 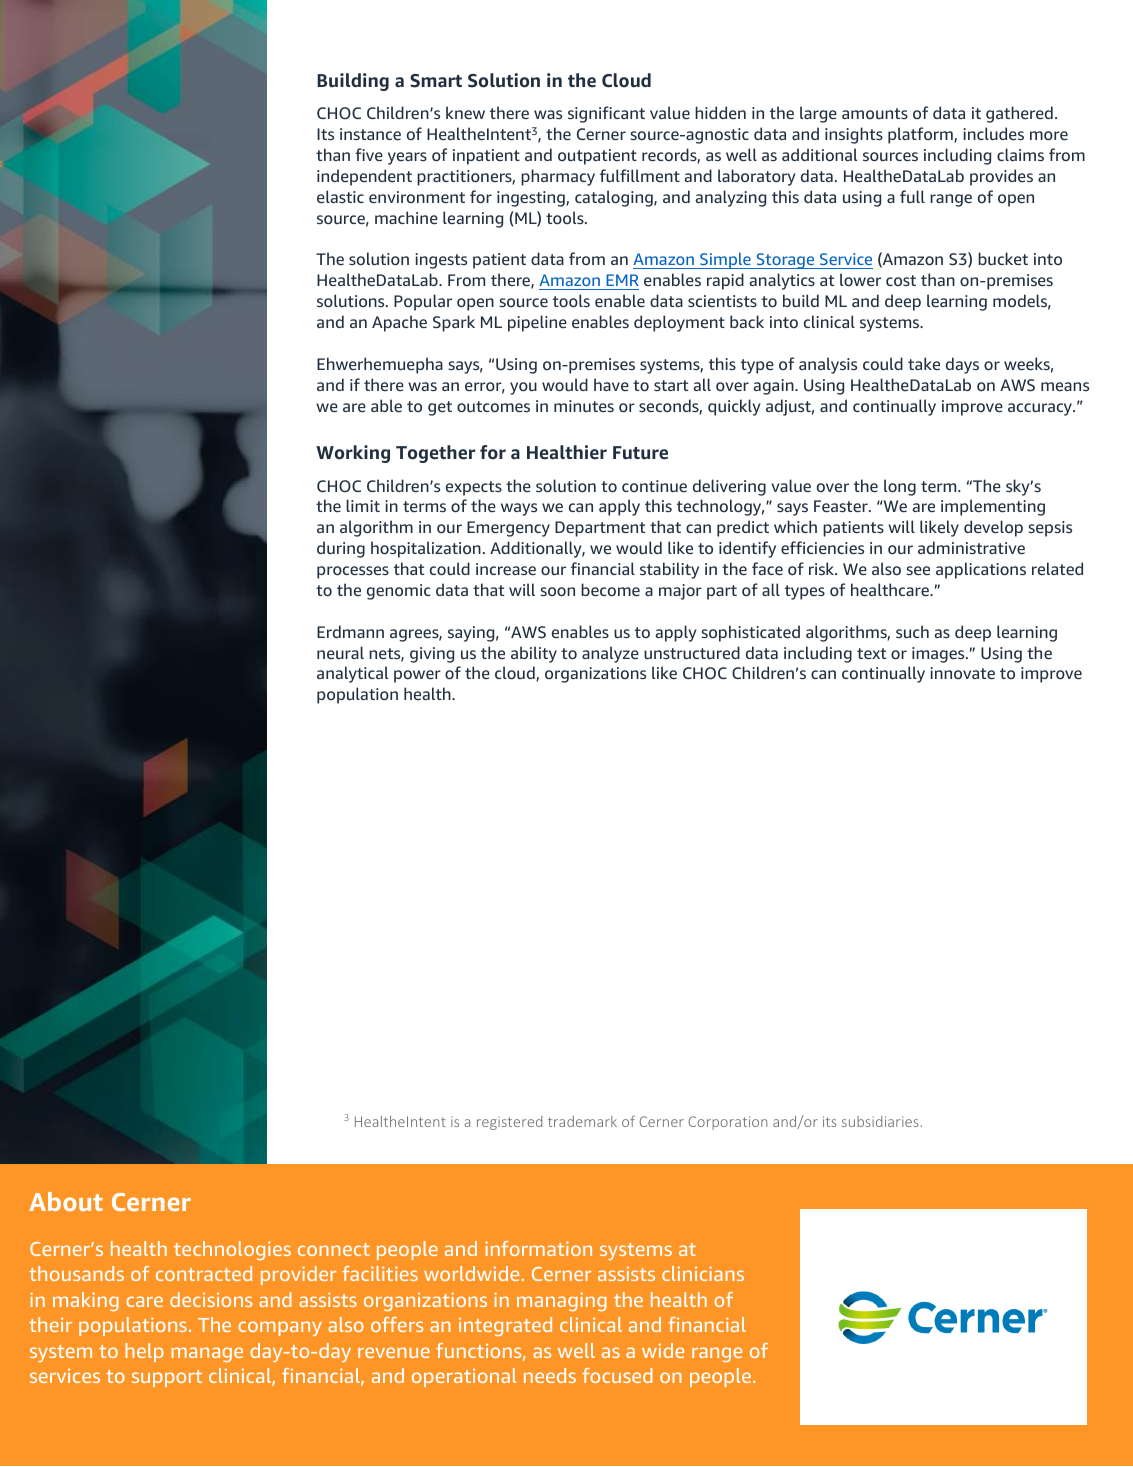 I want to click on power, so click(x=417, y=676).
